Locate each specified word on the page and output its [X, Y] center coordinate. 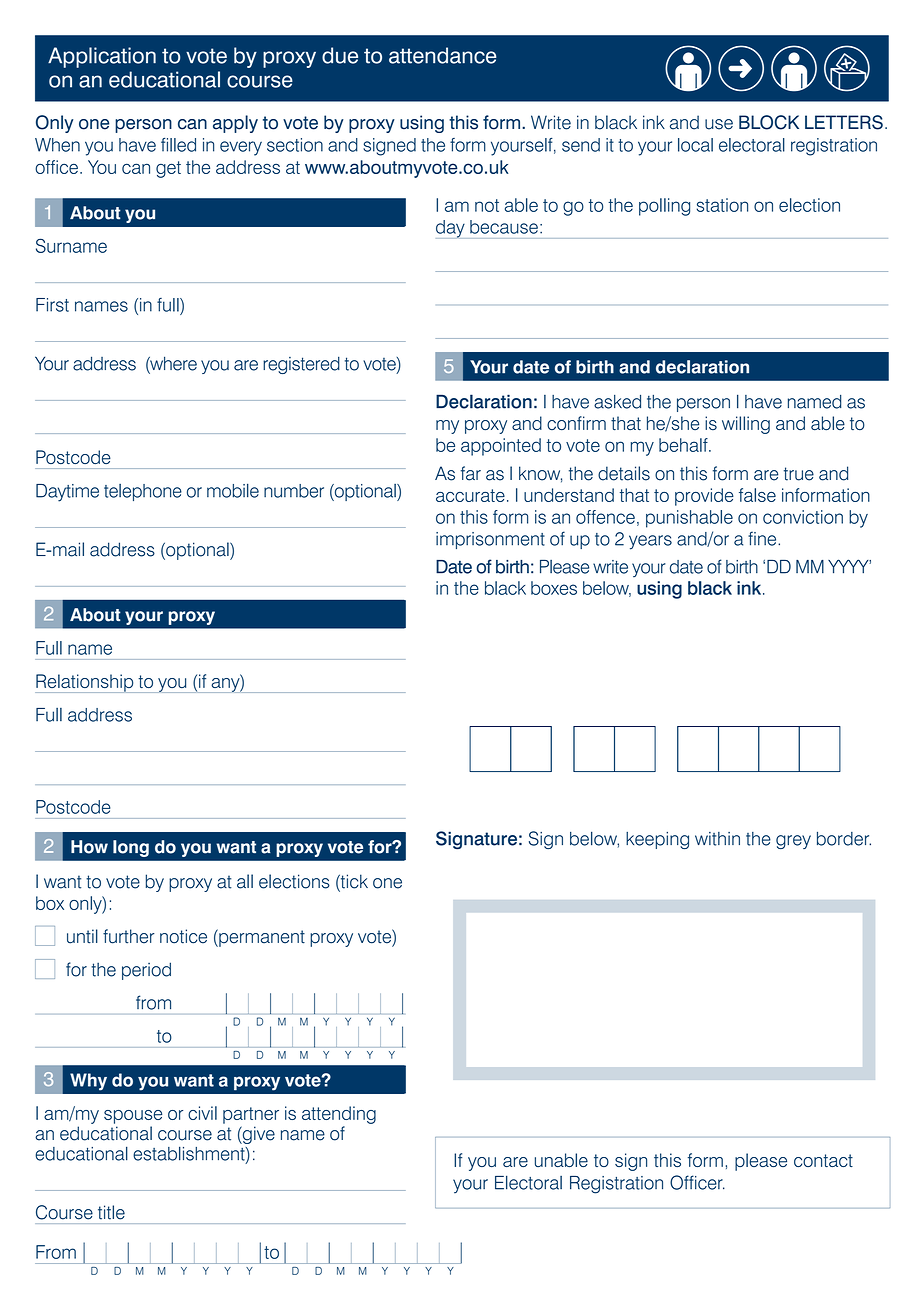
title [111, 1212]
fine [763, 538]
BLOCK [769, 122]
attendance [442, 55]
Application [102, 57]
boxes [554, 588]
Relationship [85, 683]
